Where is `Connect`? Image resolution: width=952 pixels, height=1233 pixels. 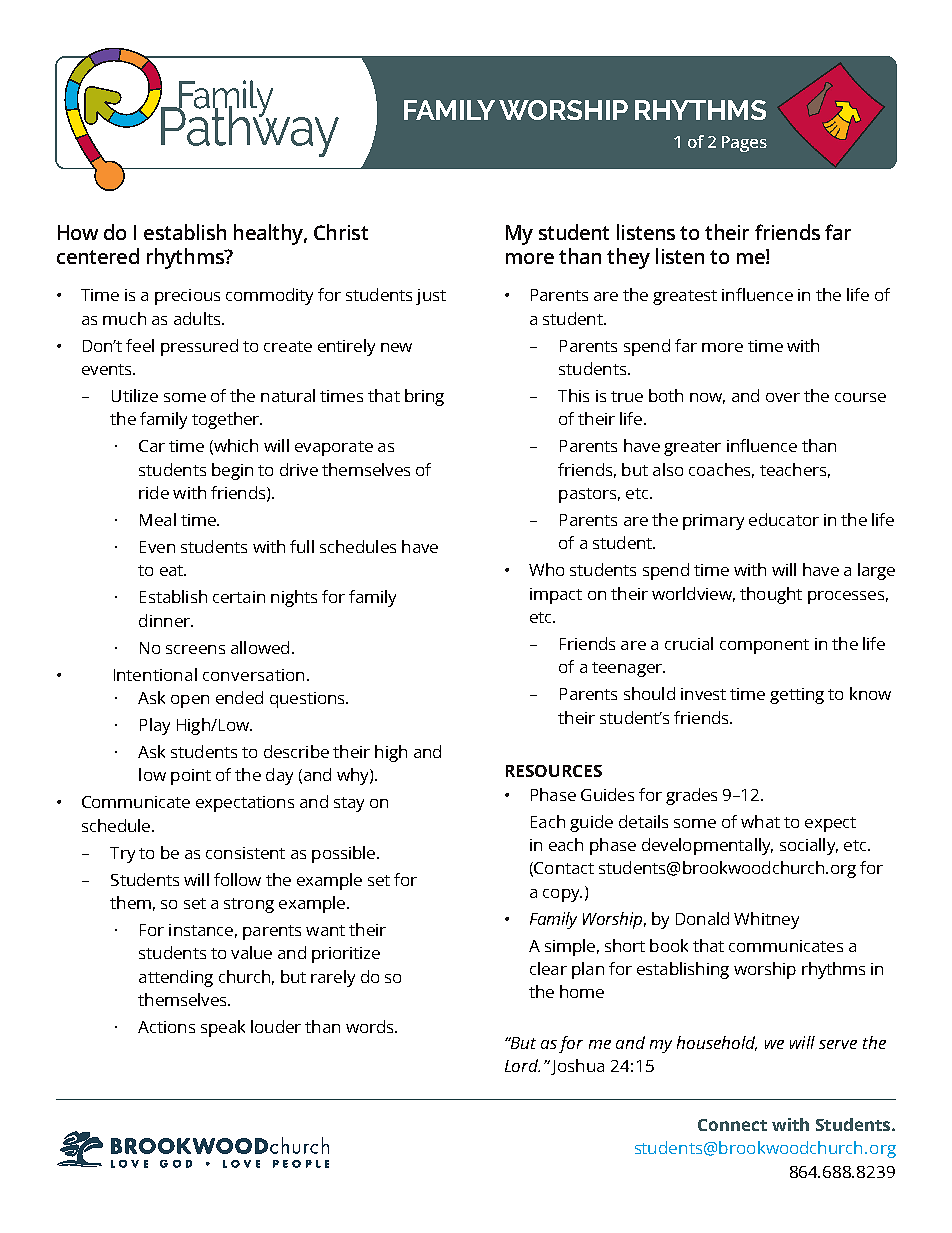 Connect is located at coordinates (732, 1125).
